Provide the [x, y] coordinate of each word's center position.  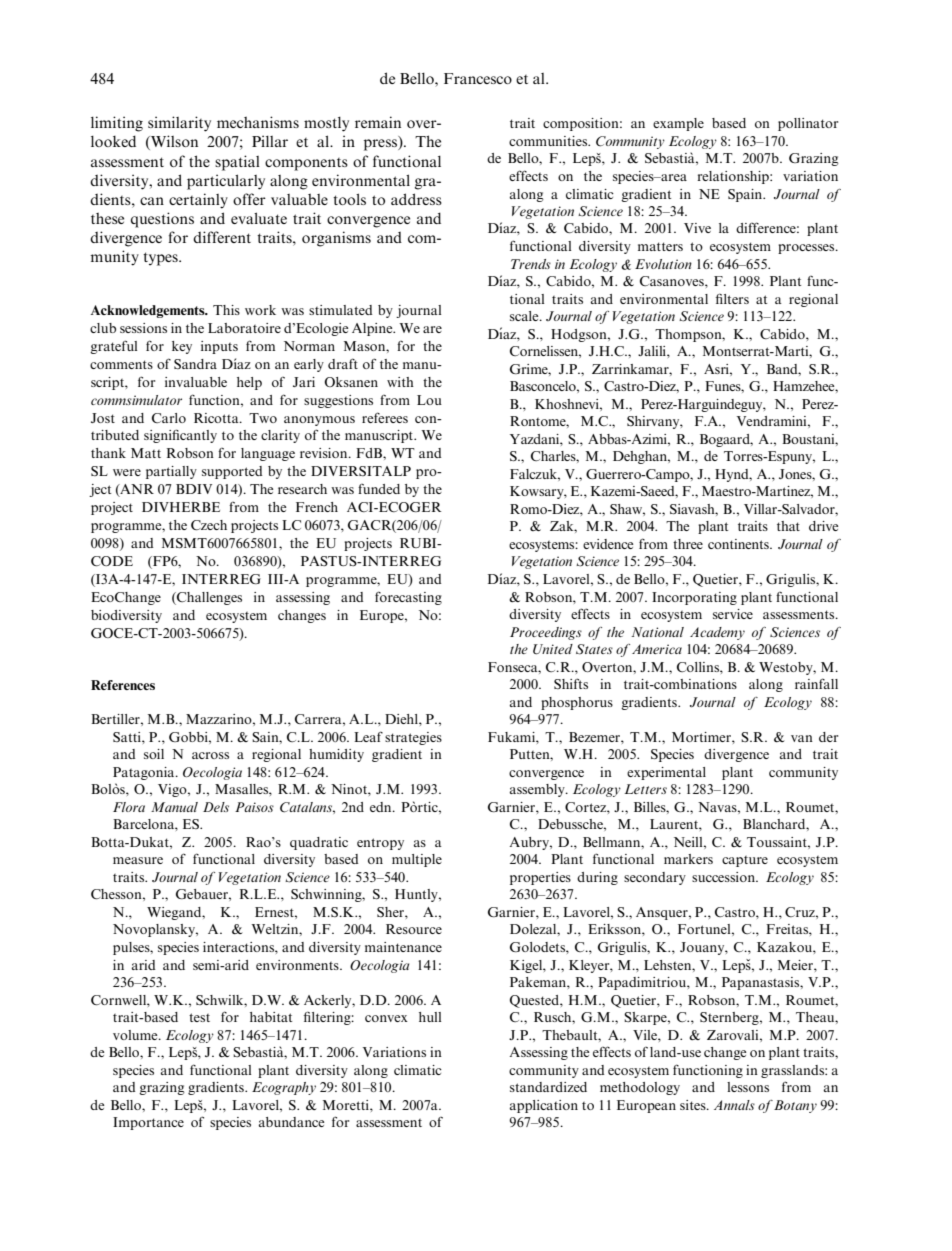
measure [138, 860]
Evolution [663, 264]
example [678, 124]
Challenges [208, 598]
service [733, 614]
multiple [417, 860]
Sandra [195, 364]
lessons [748, 1087]
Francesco [478, 78]
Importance [148, 1123]
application [543, 1106]
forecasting [408, 598]
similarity [179, 124]
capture [745, 861]
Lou [429, 400]
